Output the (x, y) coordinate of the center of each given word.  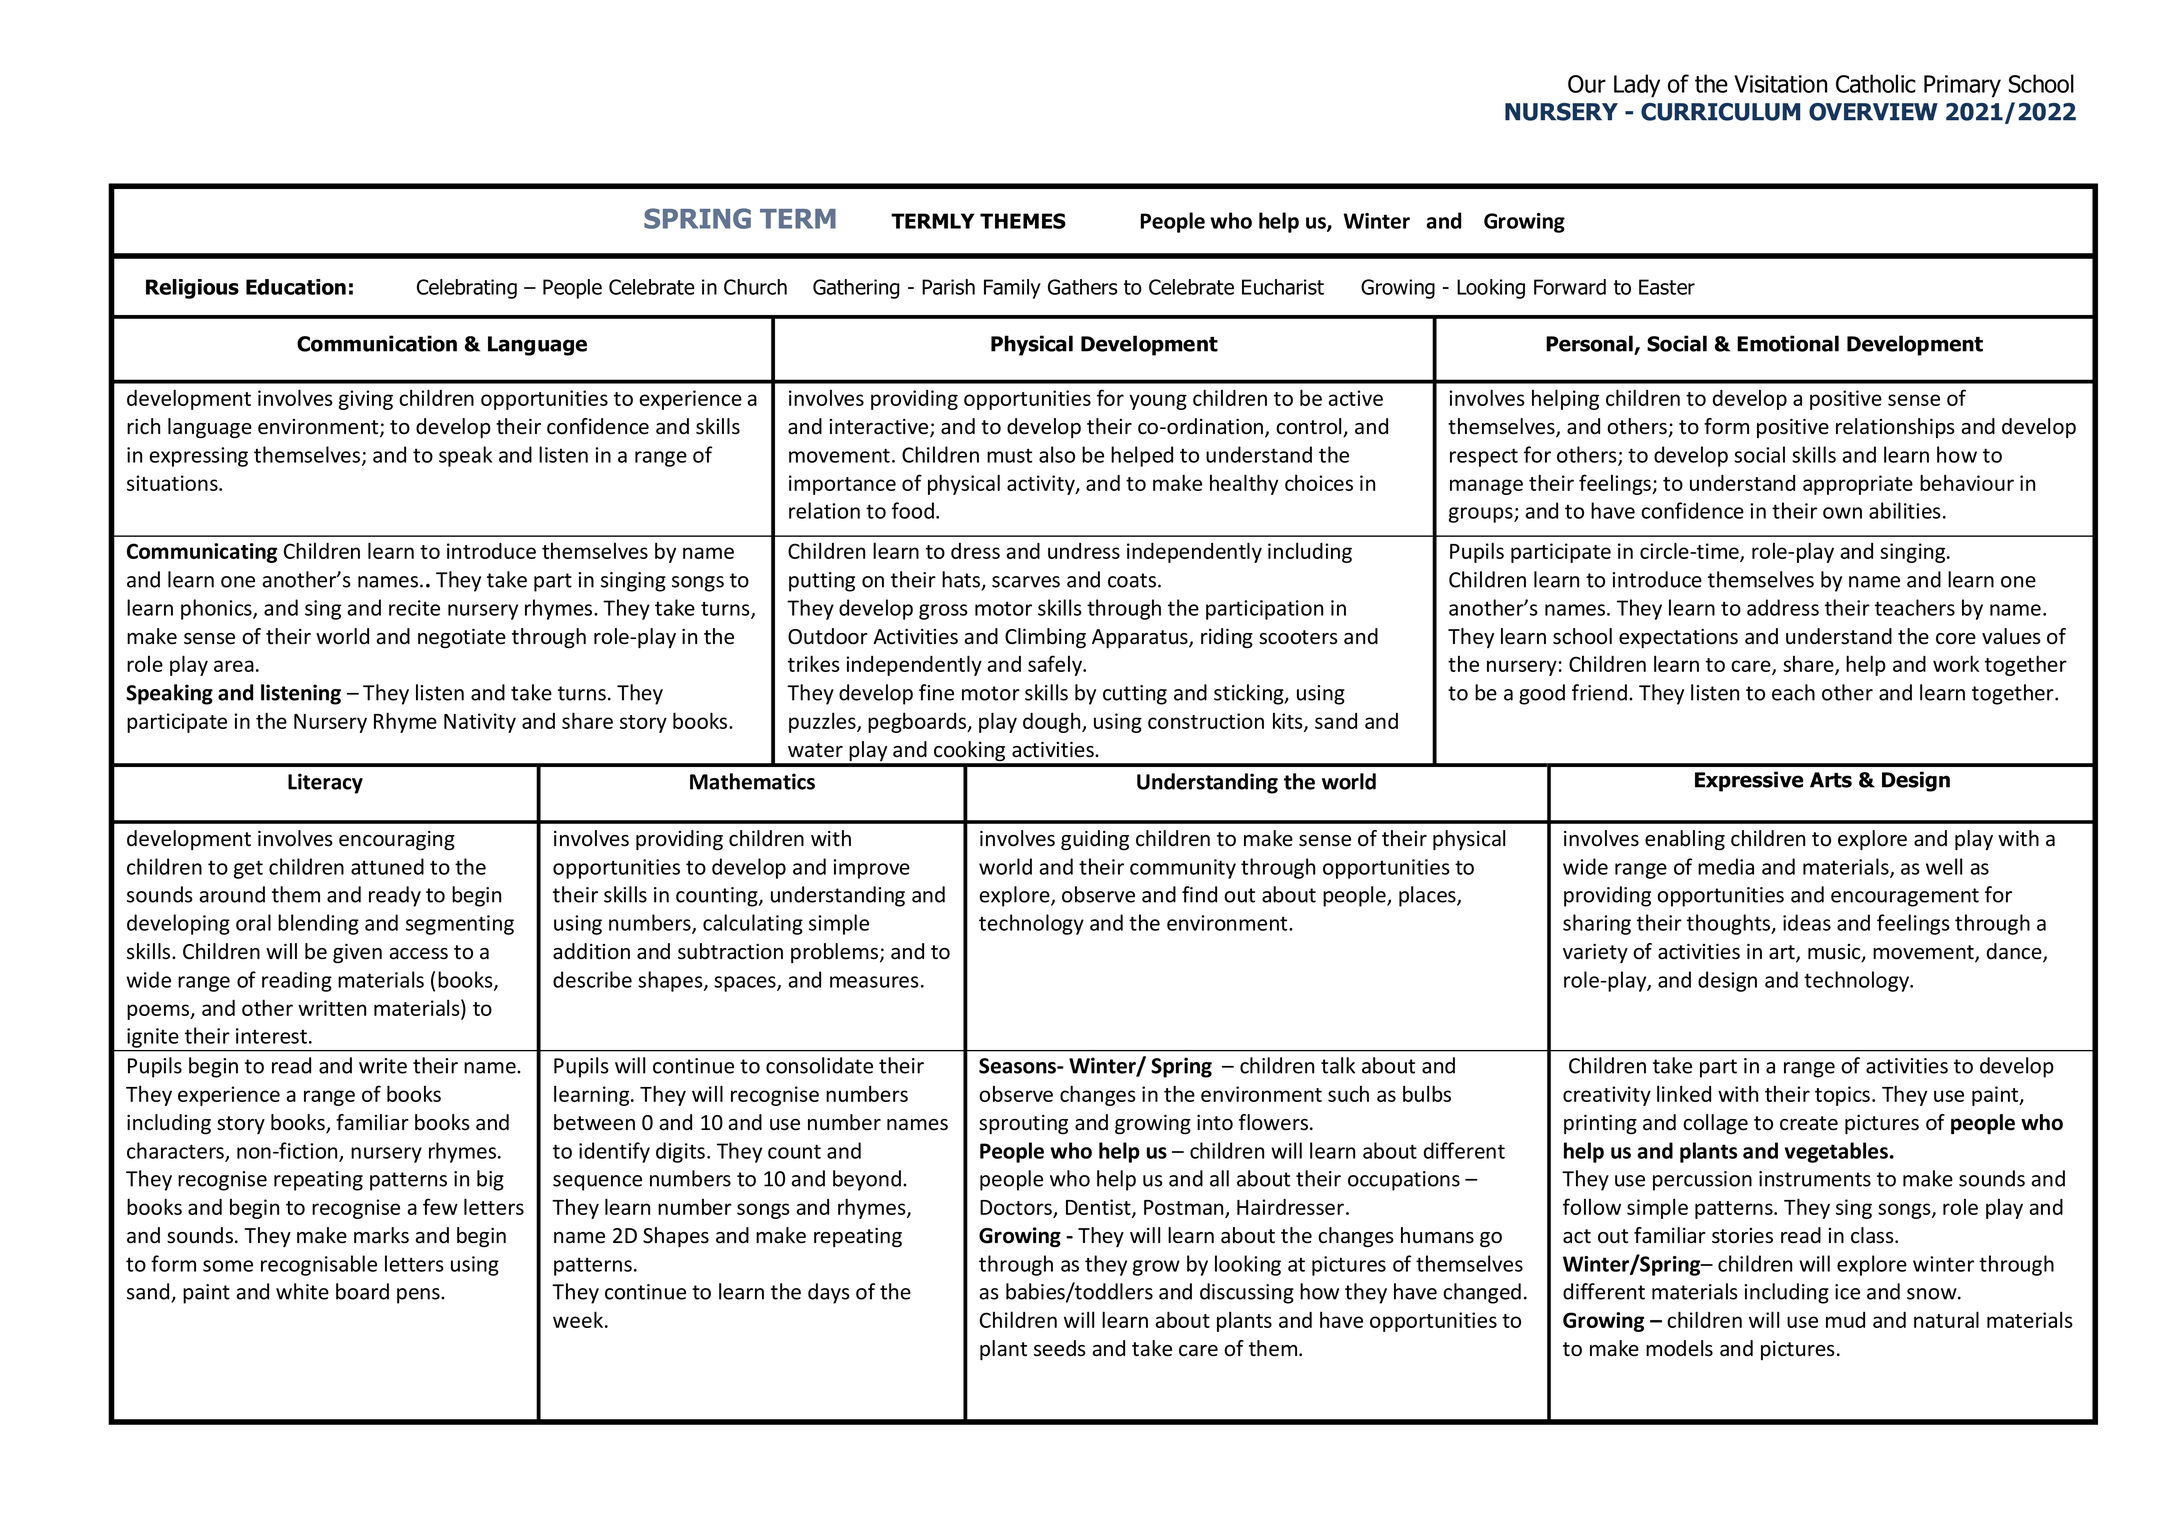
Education (296, 287)
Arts (1831, 780)
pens (419, 1296)
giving (366, 400)
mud (1845, 1320)
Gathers (1083, 287)
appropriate (1858, 485)
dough (1053, 722)
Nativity (480, 723)
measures (874, 982)
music (1835, 953)
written (332, 1008)
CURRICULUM (1720, 112)
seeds (1060, 1348)
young (1158, 402)
